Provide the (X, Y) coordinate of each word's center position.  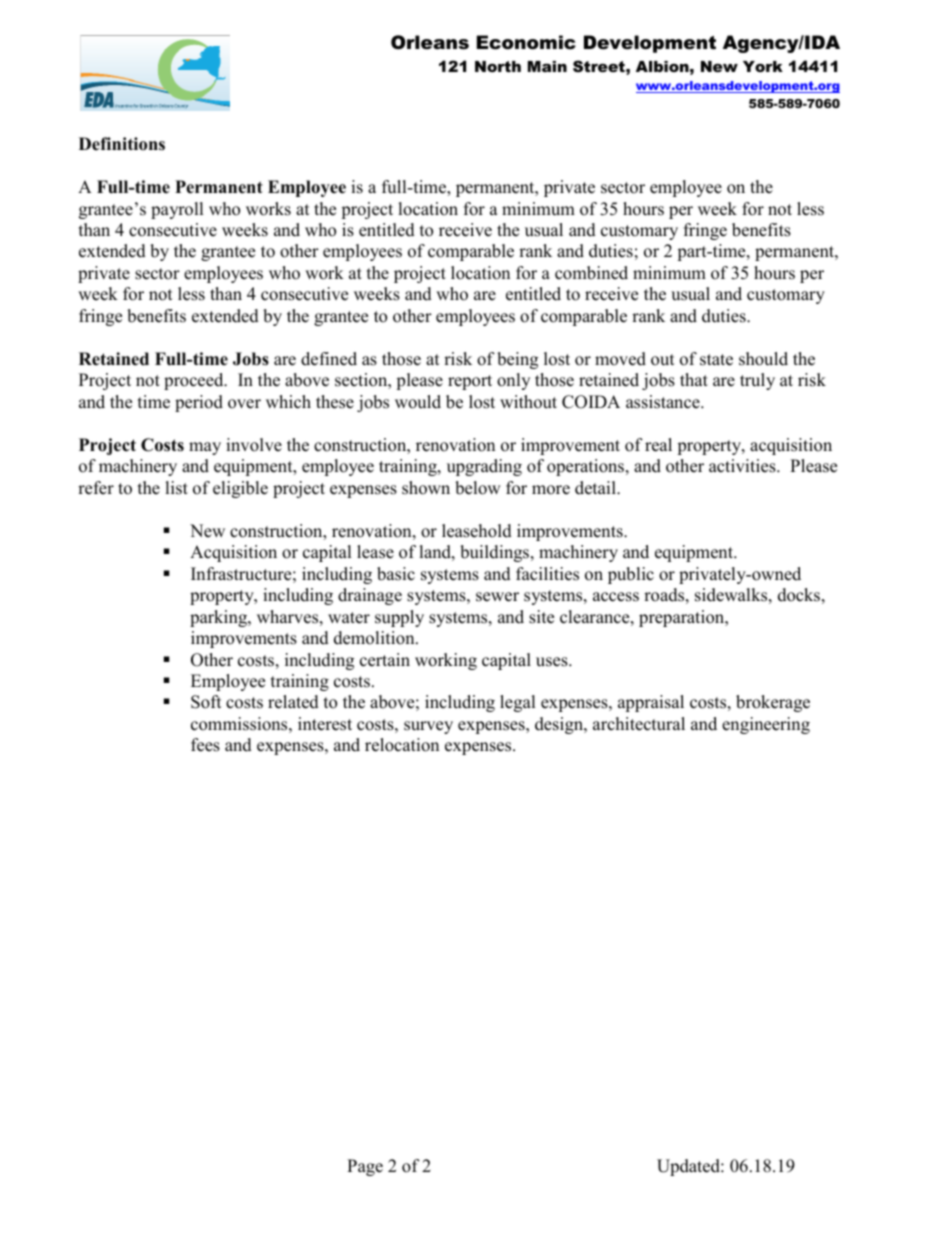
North (498, 66)
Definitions (122, 144)
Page (365, 1167)
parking (219, 618)
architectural (639, 724)
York (763, 66)
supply (399, 618)
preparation (683, 618)
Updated (689, 1167)
